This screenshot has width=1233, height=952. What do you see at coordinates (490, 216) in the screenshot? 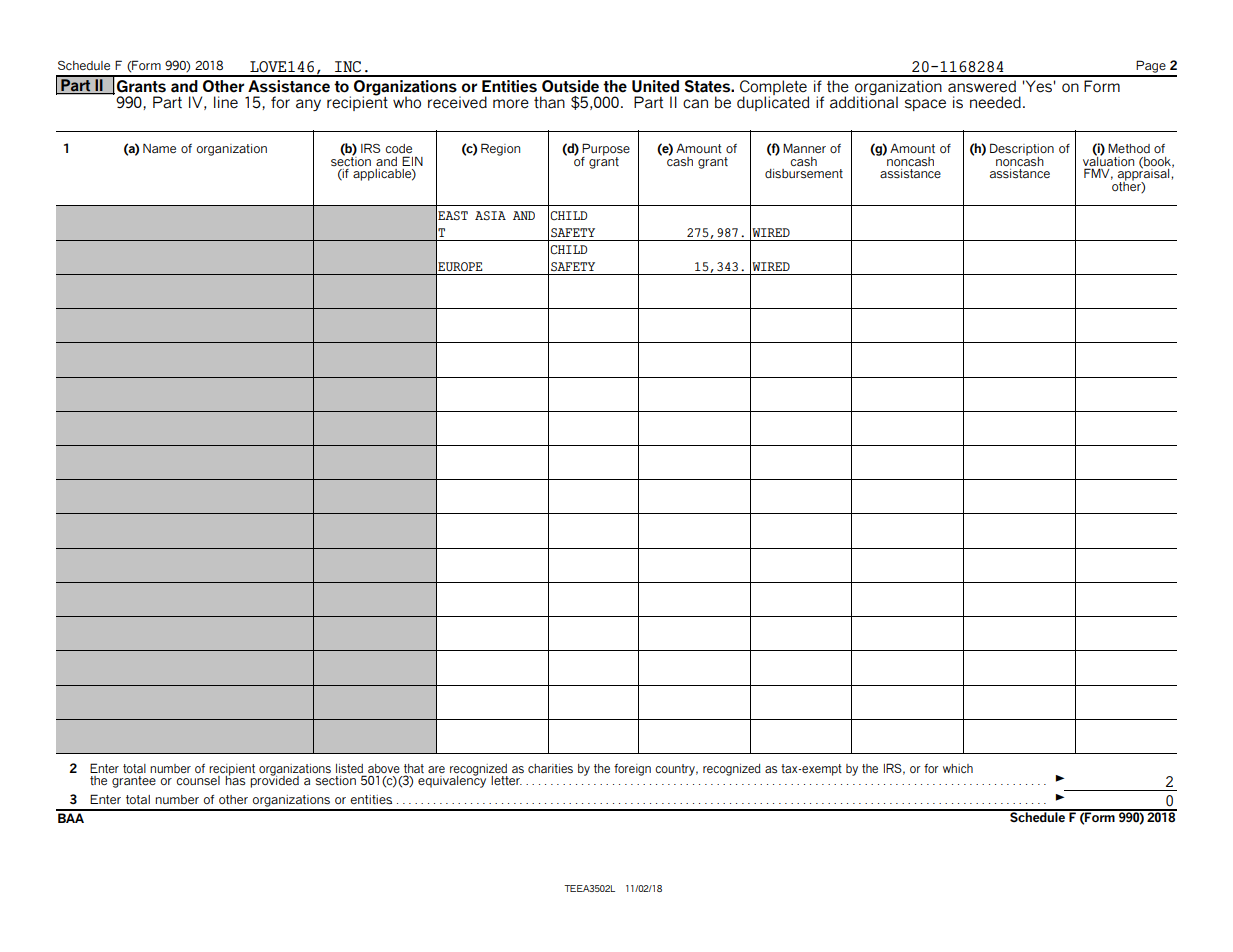
I see `ASIA` at bounding box center [490, 216].
